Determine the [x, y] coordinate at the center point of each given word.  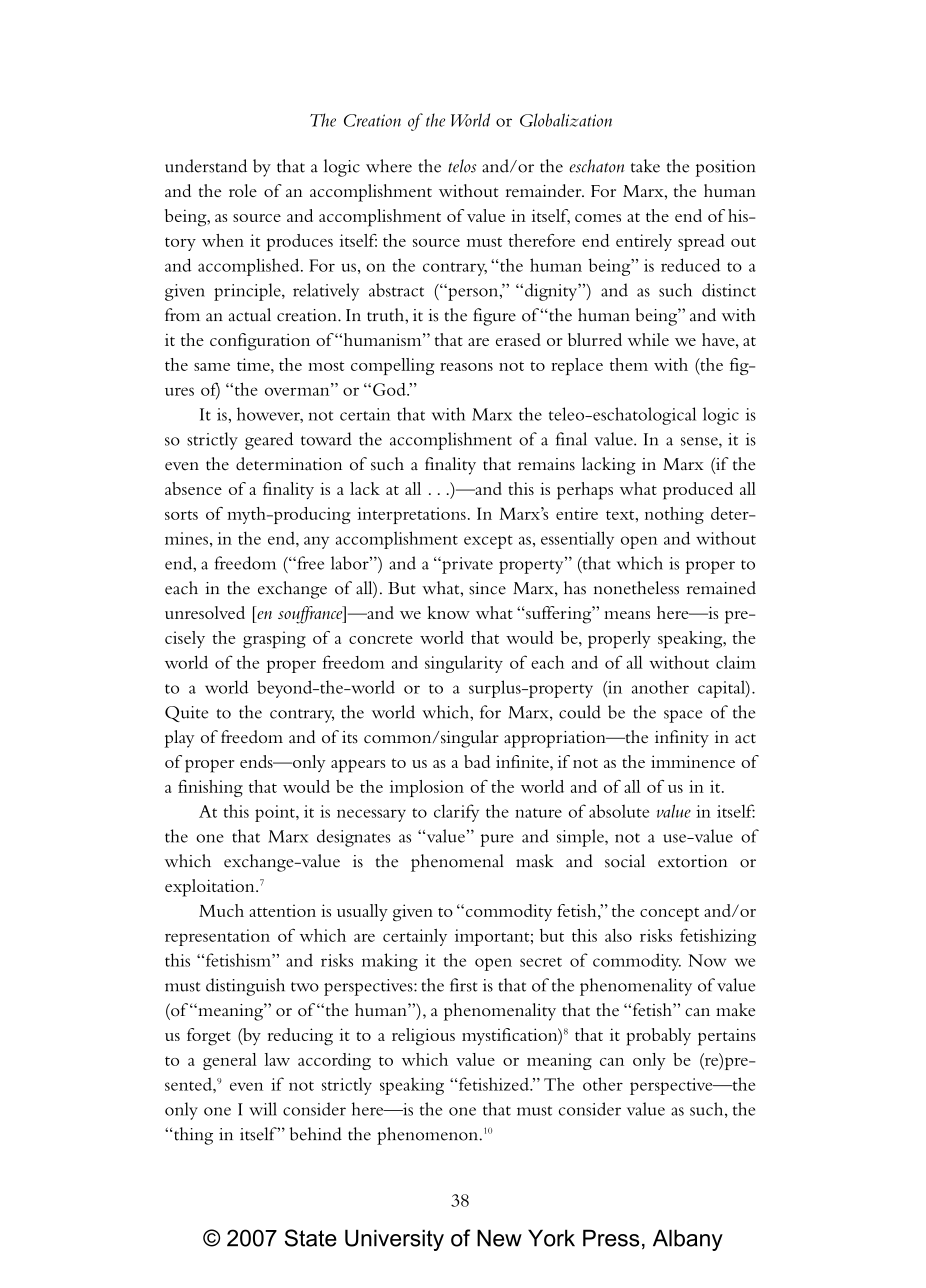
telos [462, 166]
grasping [274, 639]
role [243, 190]
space [683, 716]
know [448, 612]
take [645, 166]
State [311, 1238]
